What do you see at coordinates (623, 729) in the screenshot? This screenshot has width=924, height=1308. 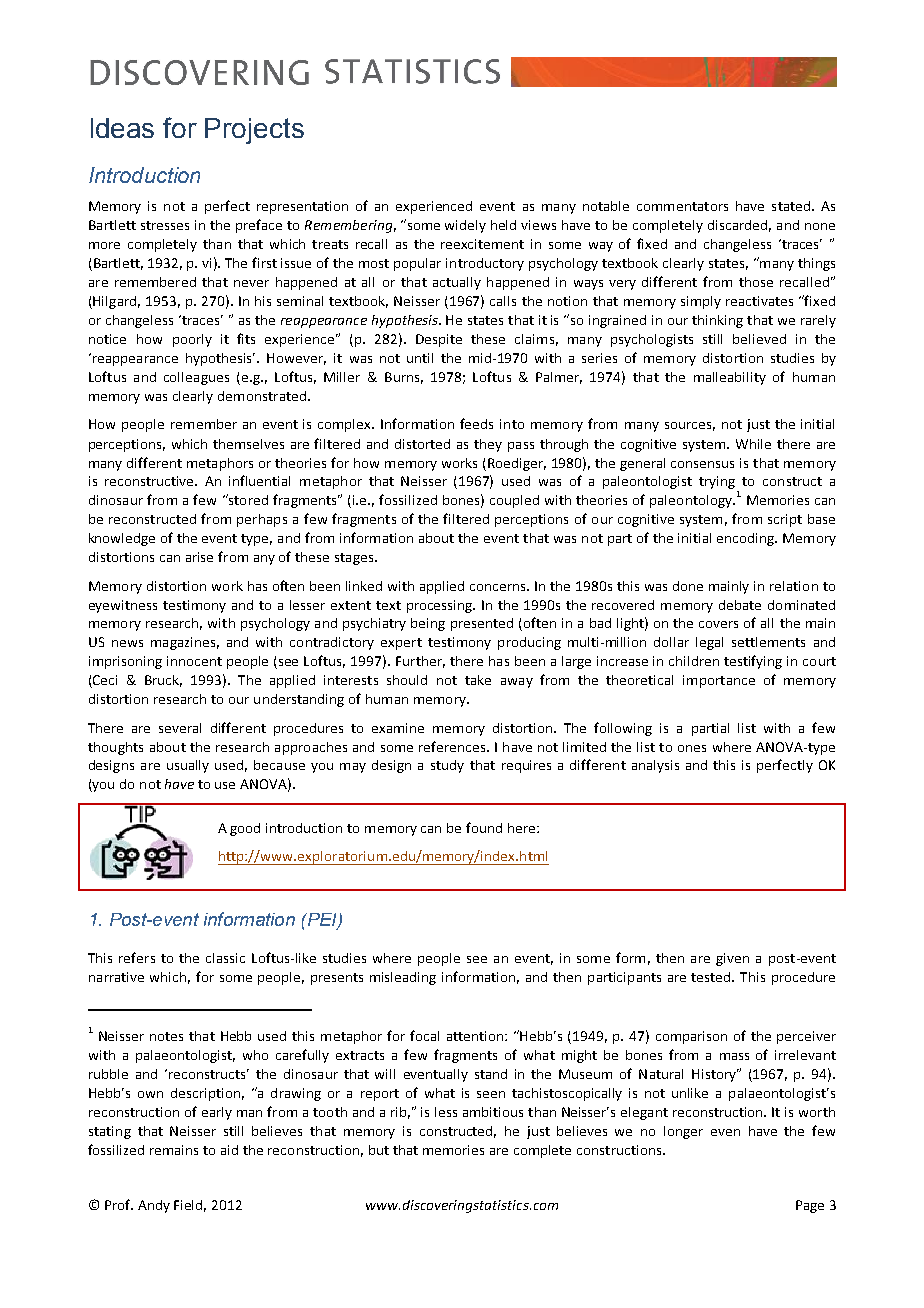 I see `following` at bounding box center [623, 729].
